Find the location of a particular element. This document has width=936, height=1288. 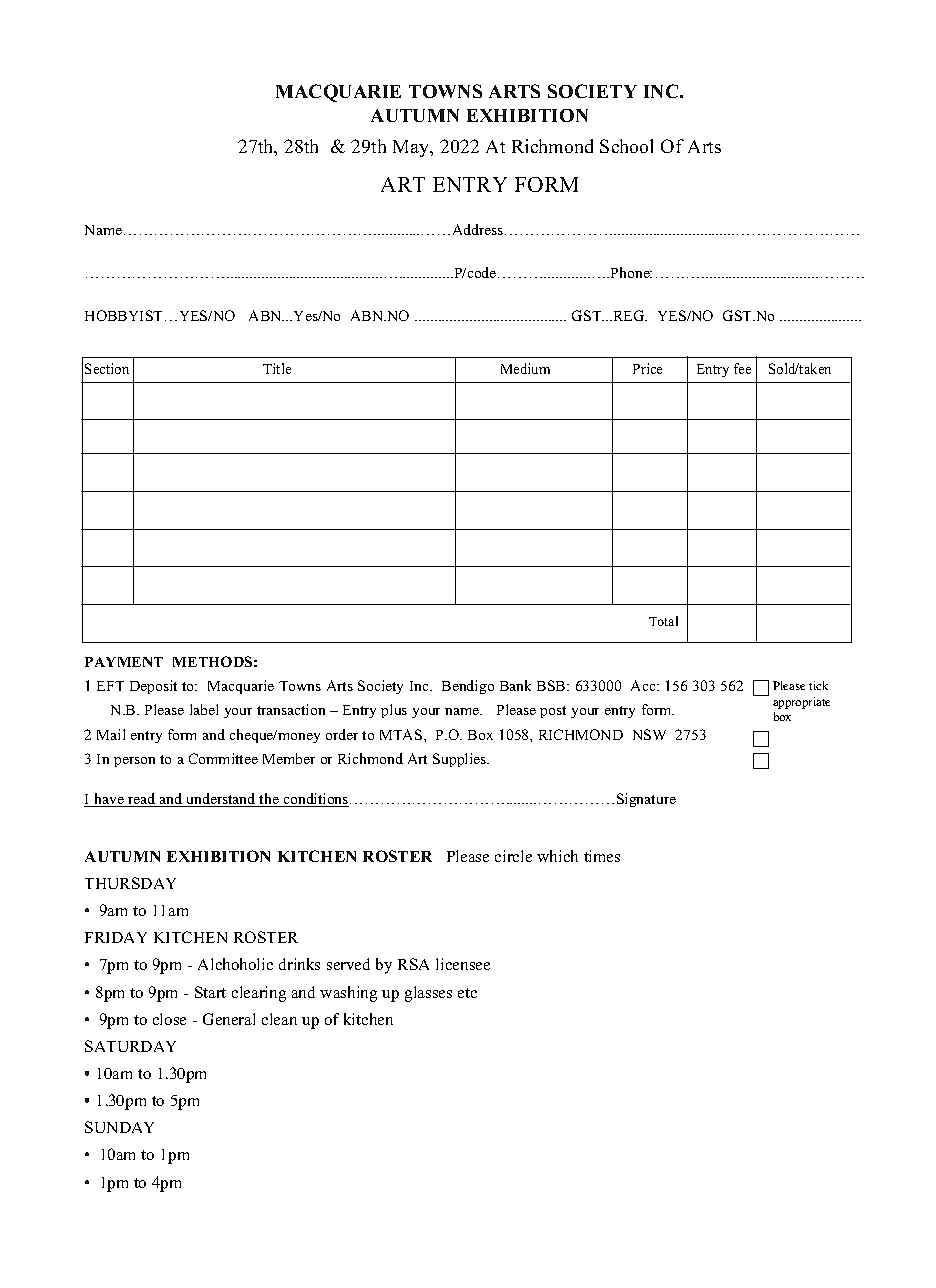

PAYMENT is located at coordinates (124, 662).
